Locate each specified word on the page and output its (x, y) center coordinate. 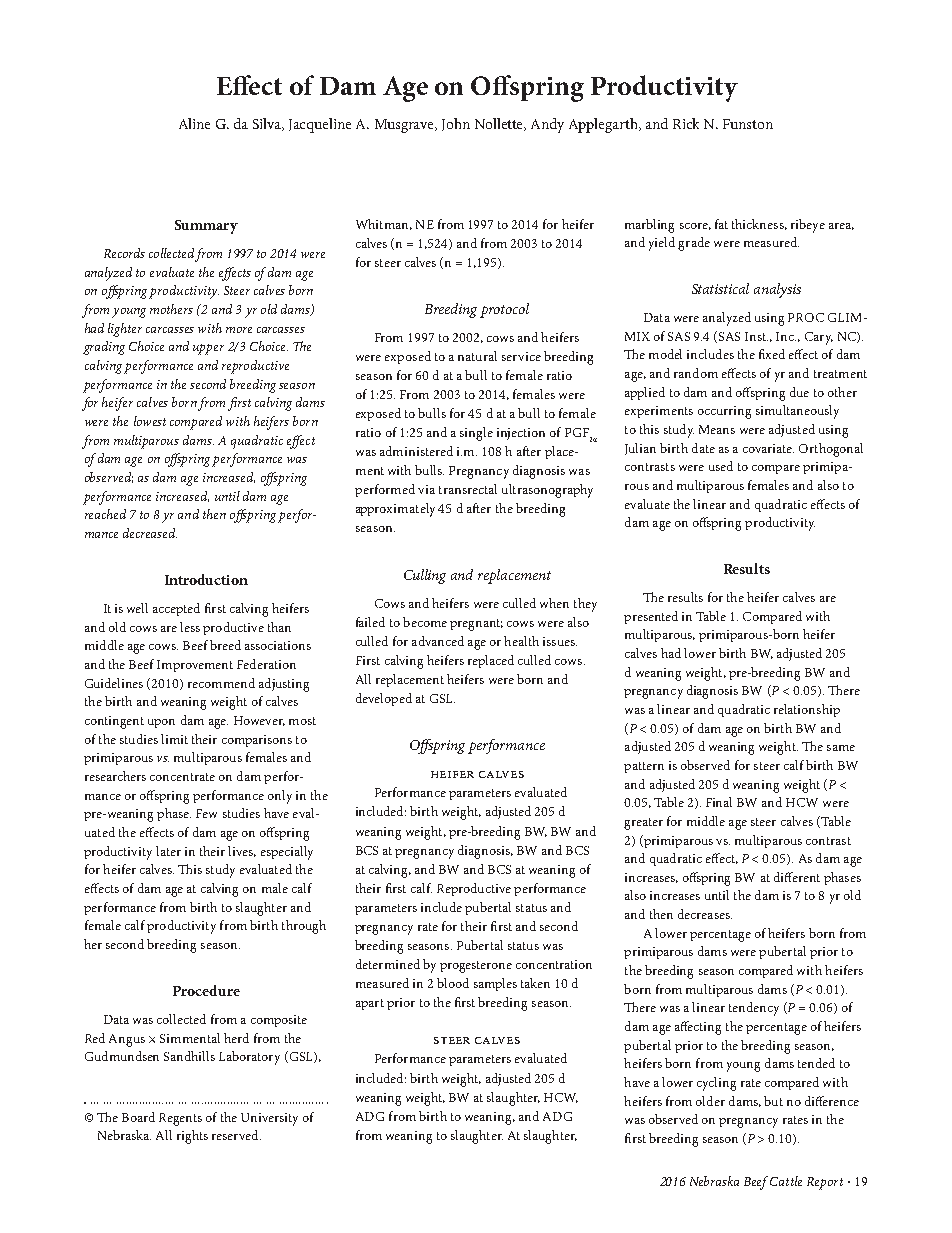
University (269, 1119)
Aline (194, 123)
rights (192, 1137)
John (456, 124)
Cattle (786, 1181)
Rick (686, 123)
